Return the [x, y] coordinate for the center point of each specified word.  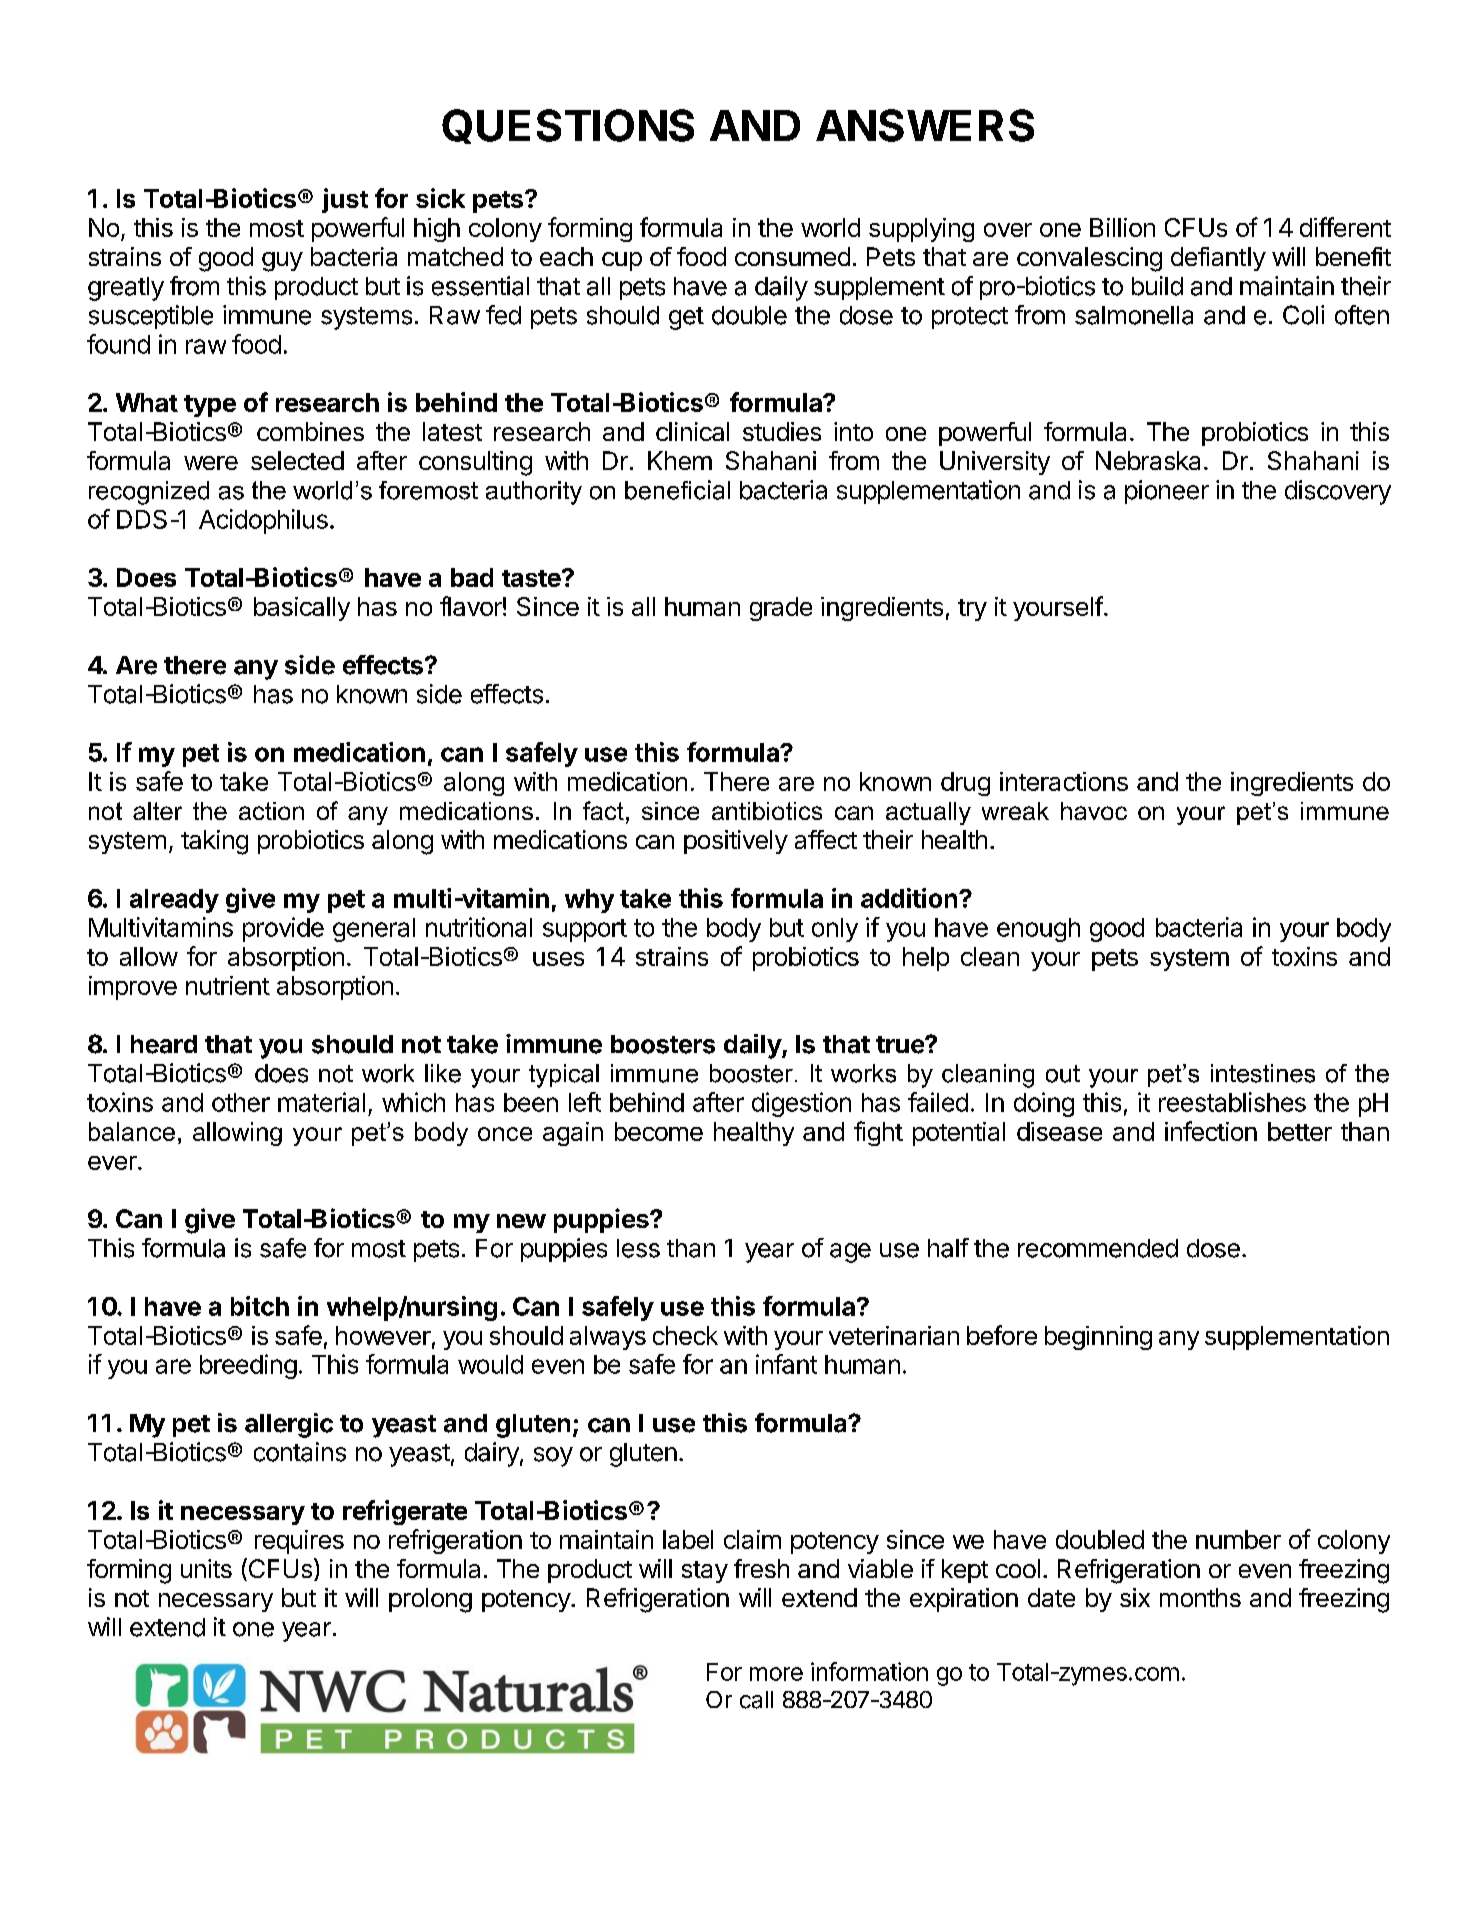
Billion [1122, 227]
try [972, 610]
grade [781, 609]
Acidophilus [263, 521]
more [776, 1674]
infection [1211, 1131]
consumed [792, 256]
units [206, 1568]
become [659, 1131]
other [241, 1102]
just [345, 200]
